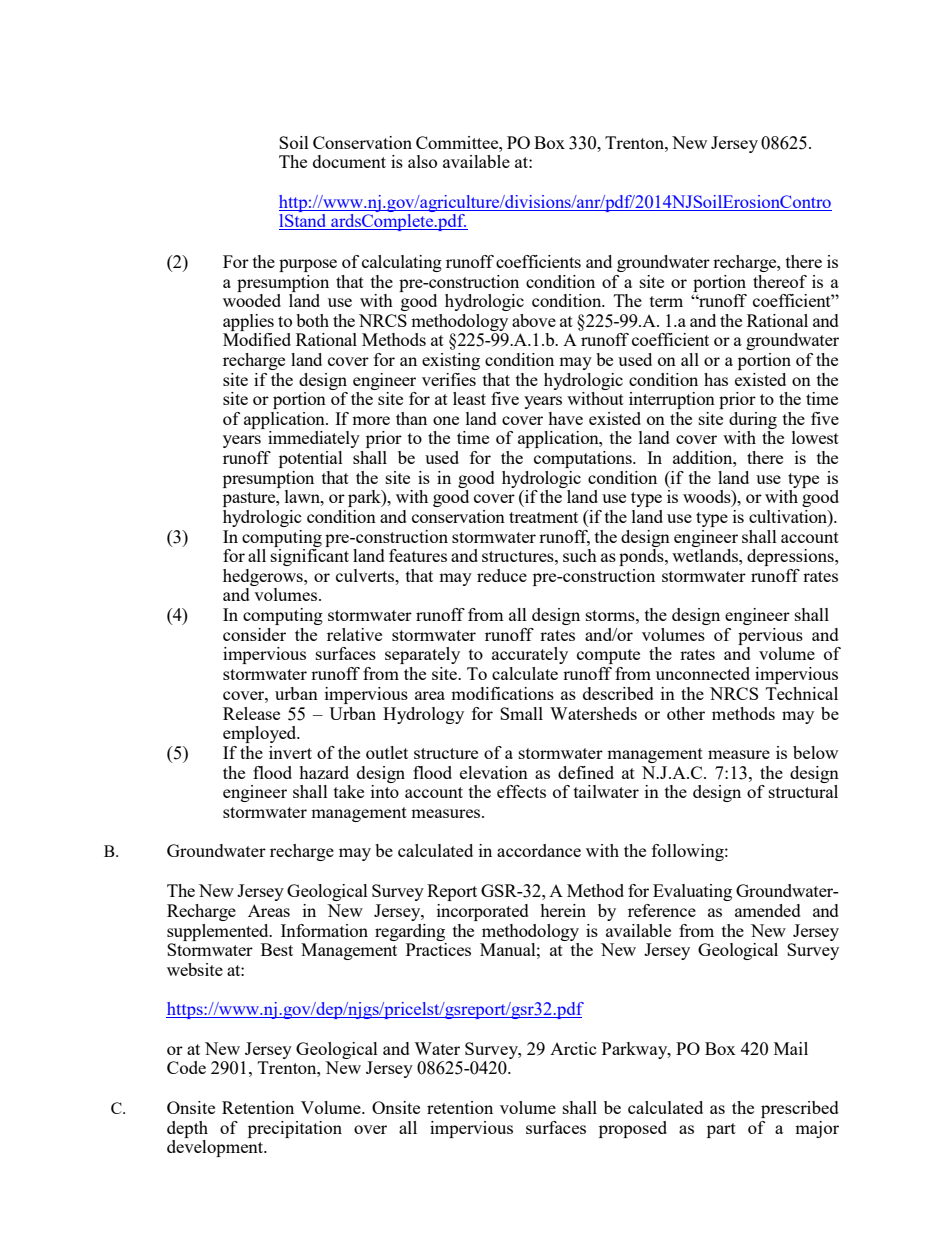  Describe the element at coordinates (311, 459) in the page. I see `potential` at that location.
